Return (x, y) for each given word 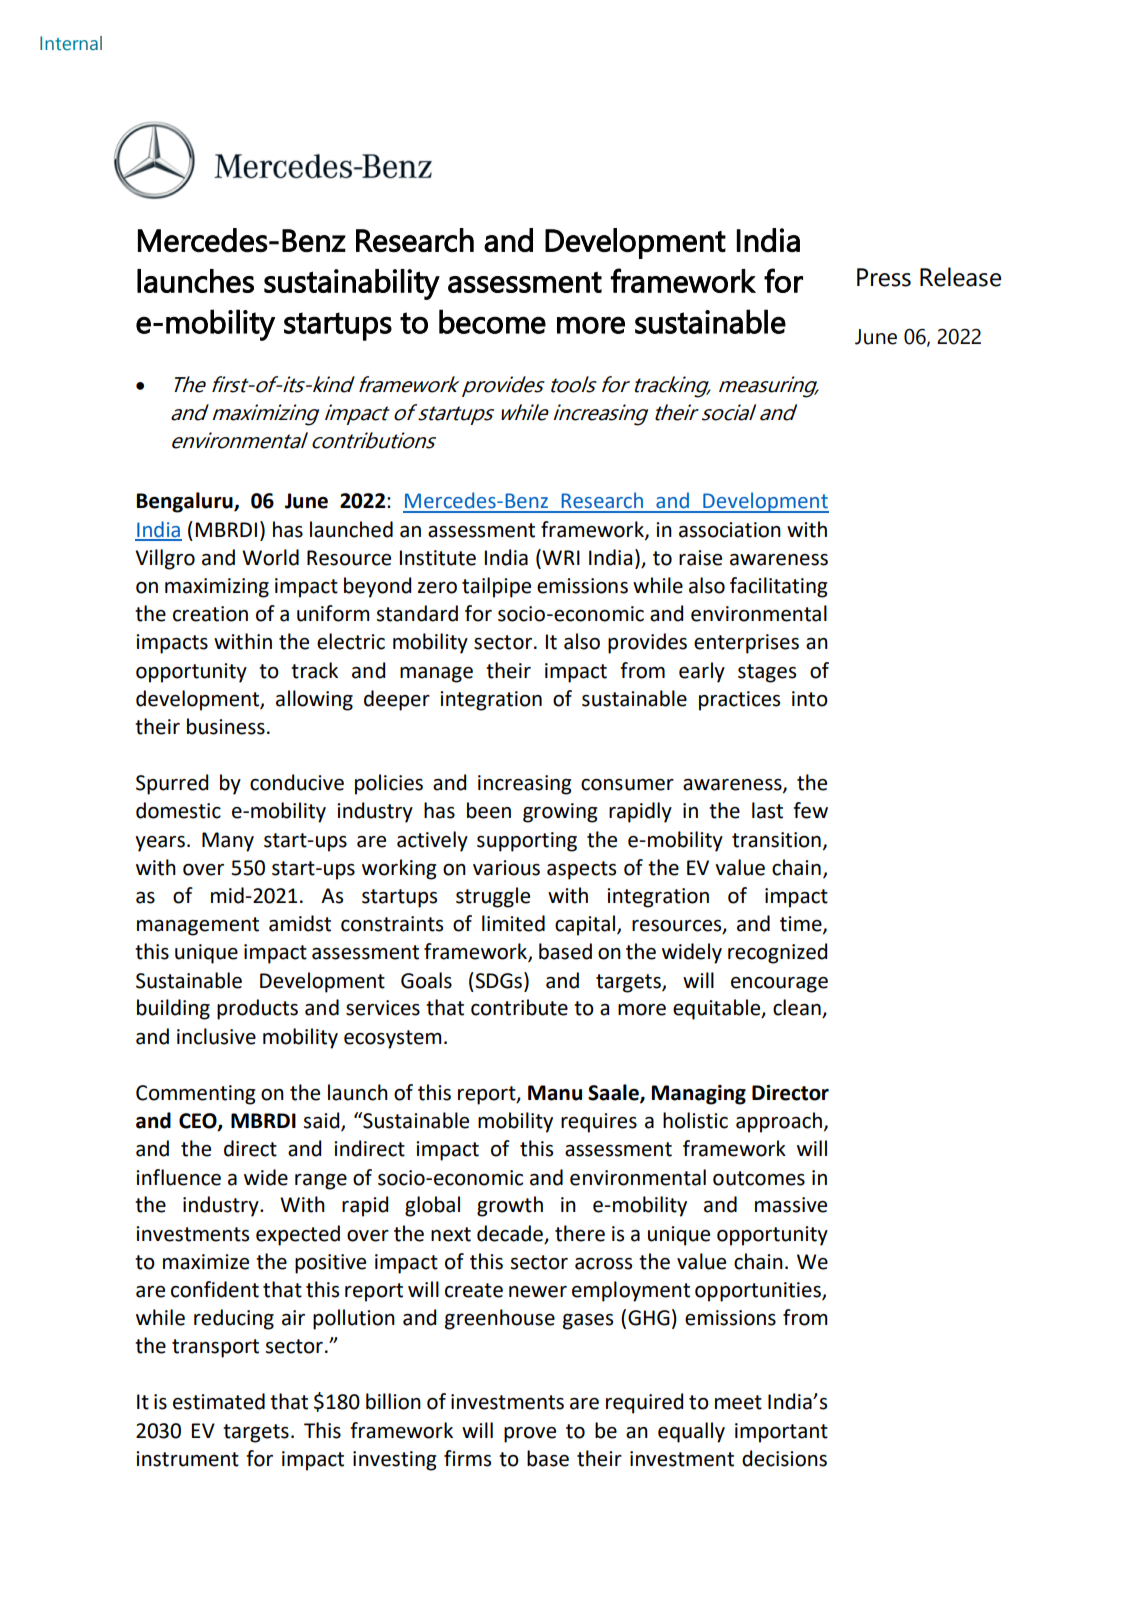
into (810, 699)
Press (884, 277)
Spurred (172, 784)
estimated (219, 1401)
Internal (71, 43)
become (492, 321)
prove (530, 1435)
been (489, 810)
